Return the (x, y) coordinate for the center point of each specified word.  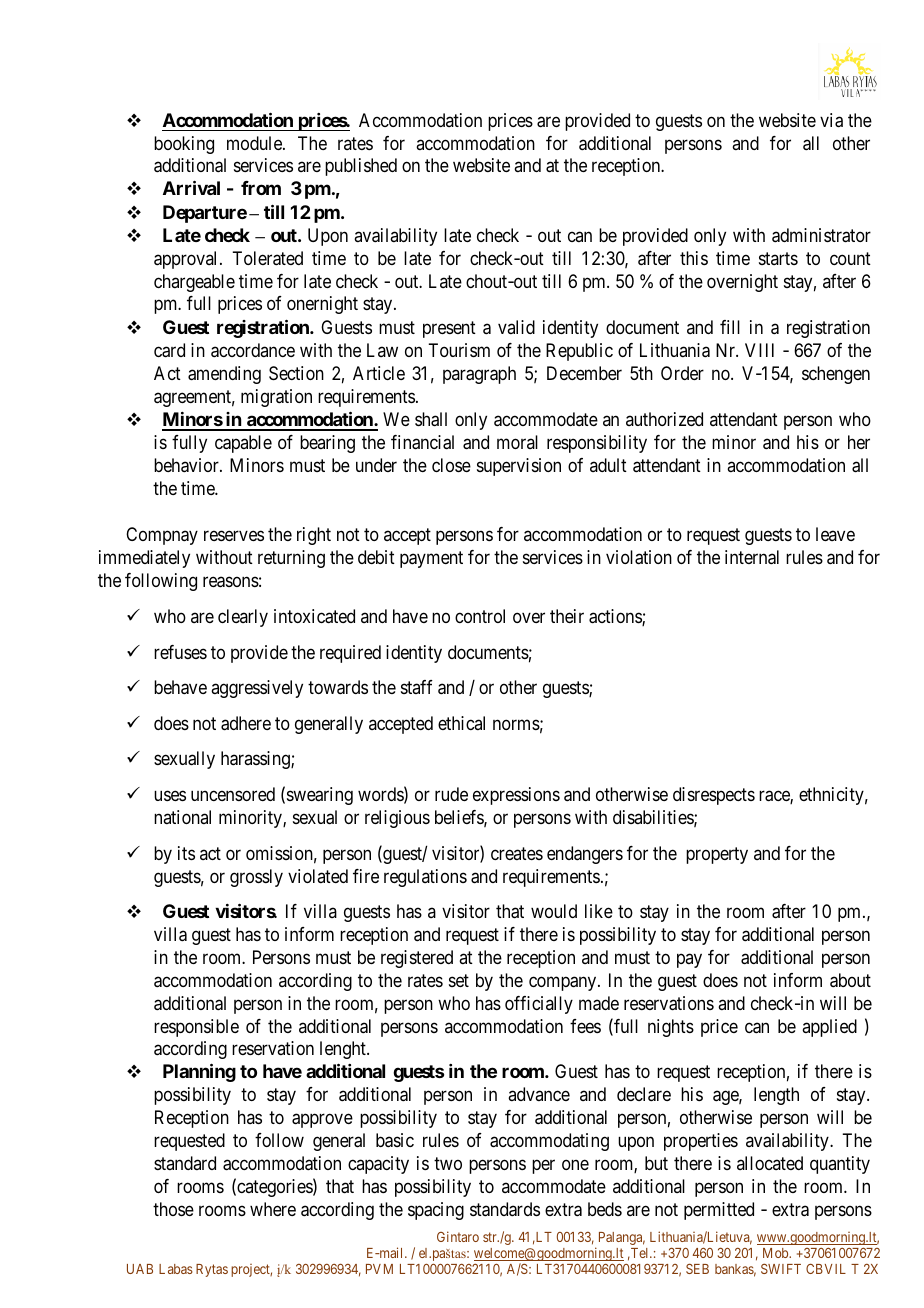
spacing (436, 1211)
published (361, 167)
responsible (196, 1028)
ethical (461, 723)
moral (517, 442)
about (850, 980)
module (255, 143)
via (831, 120)
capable (243, 444)
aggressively (257, 689)
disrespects (714, 796)
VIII (759, 350)
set (459, 980)
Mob (776, 1253)
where (273, 1209)
